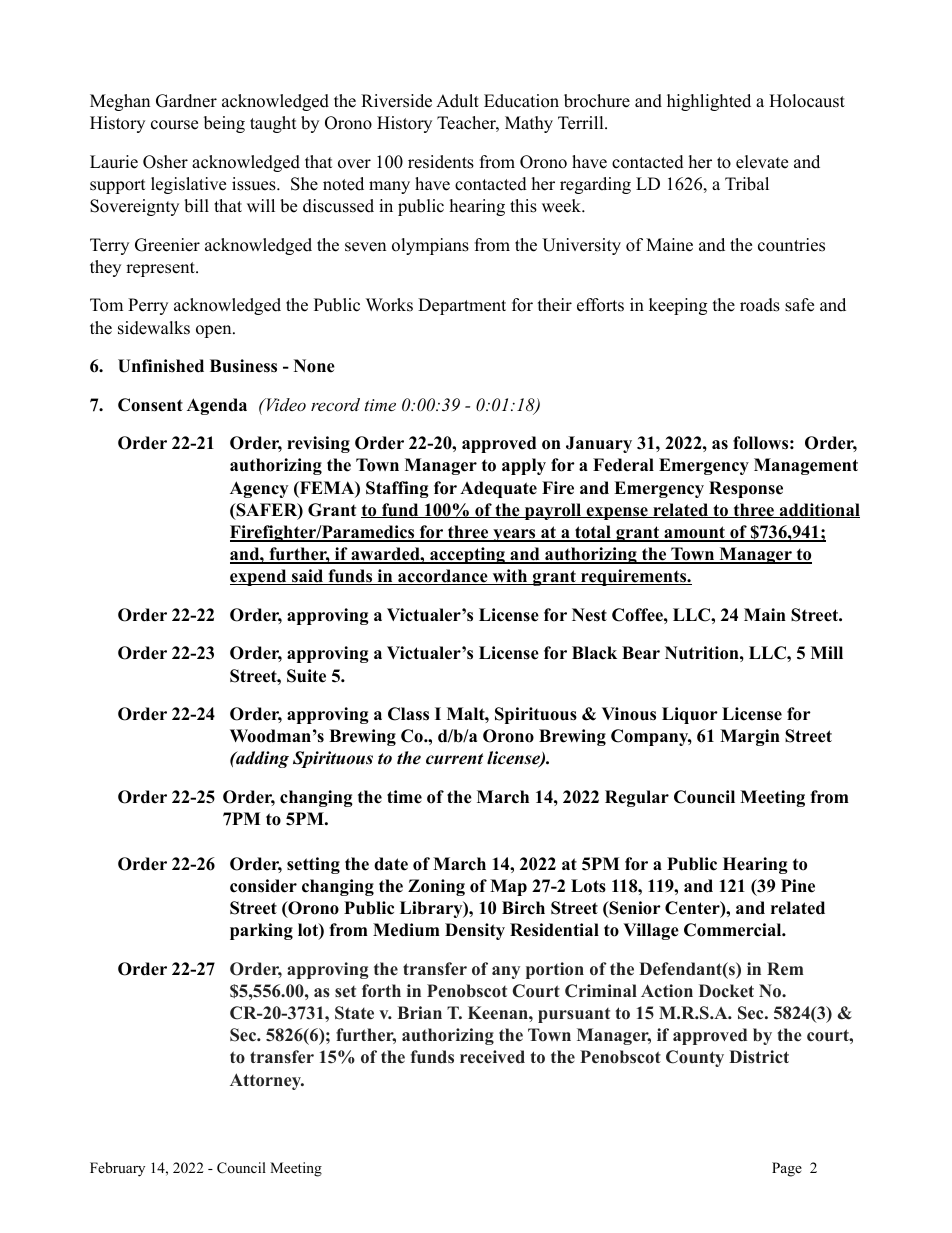  Describe the element at coordinates (787, 1169) in the screenshot. I see `Page` at that location.
